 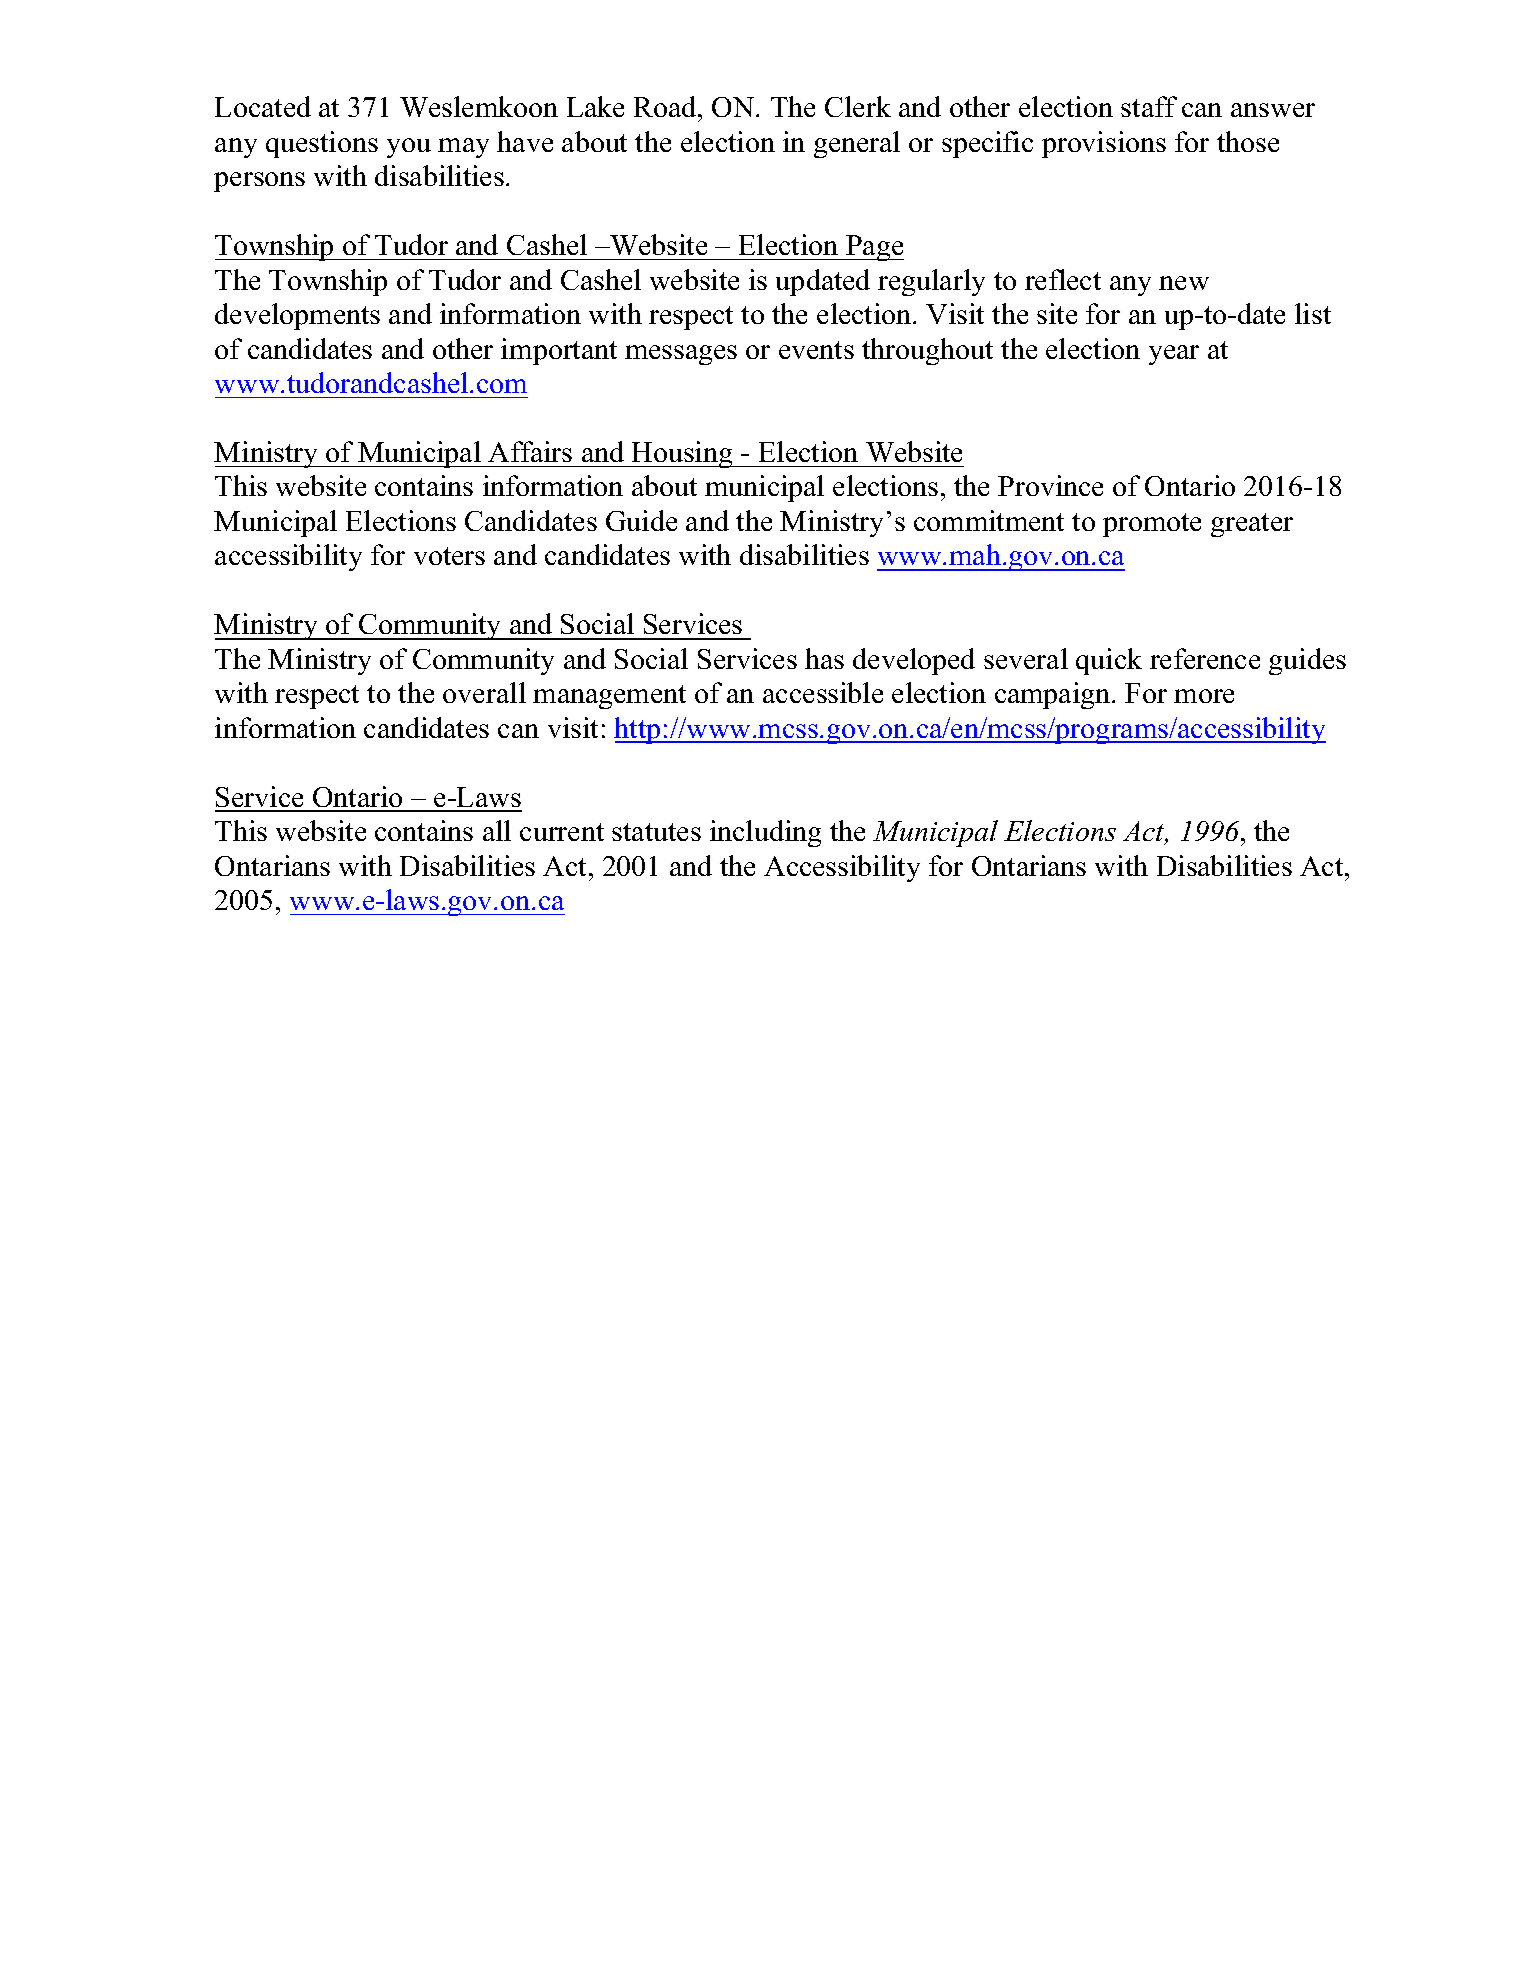 I want to click on Affairs, so click(x=530, y=451).
